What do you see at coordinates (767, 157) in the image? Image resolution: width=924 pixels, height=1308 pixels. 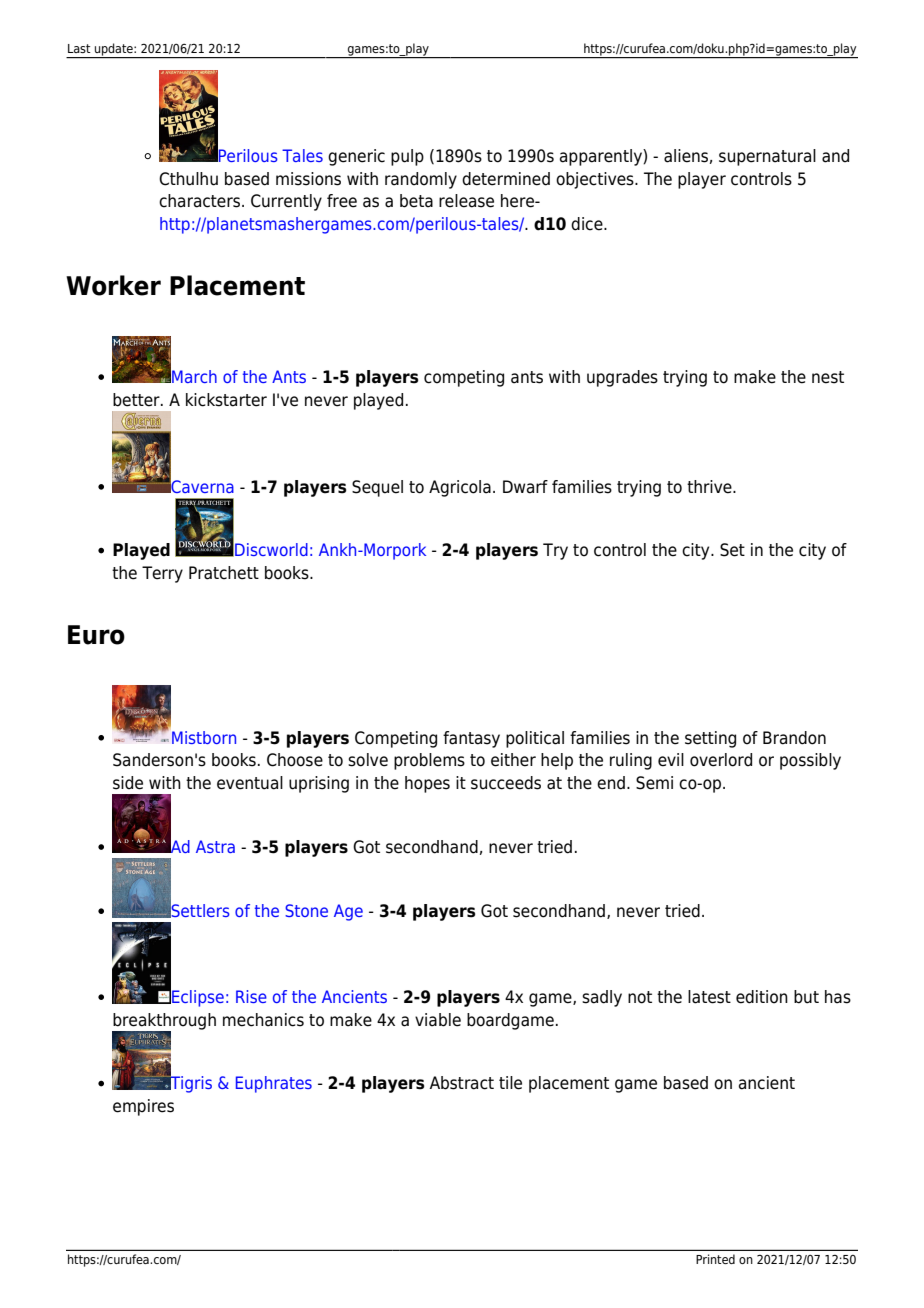 I see `supernatural` at bounding box center [767, 157].
